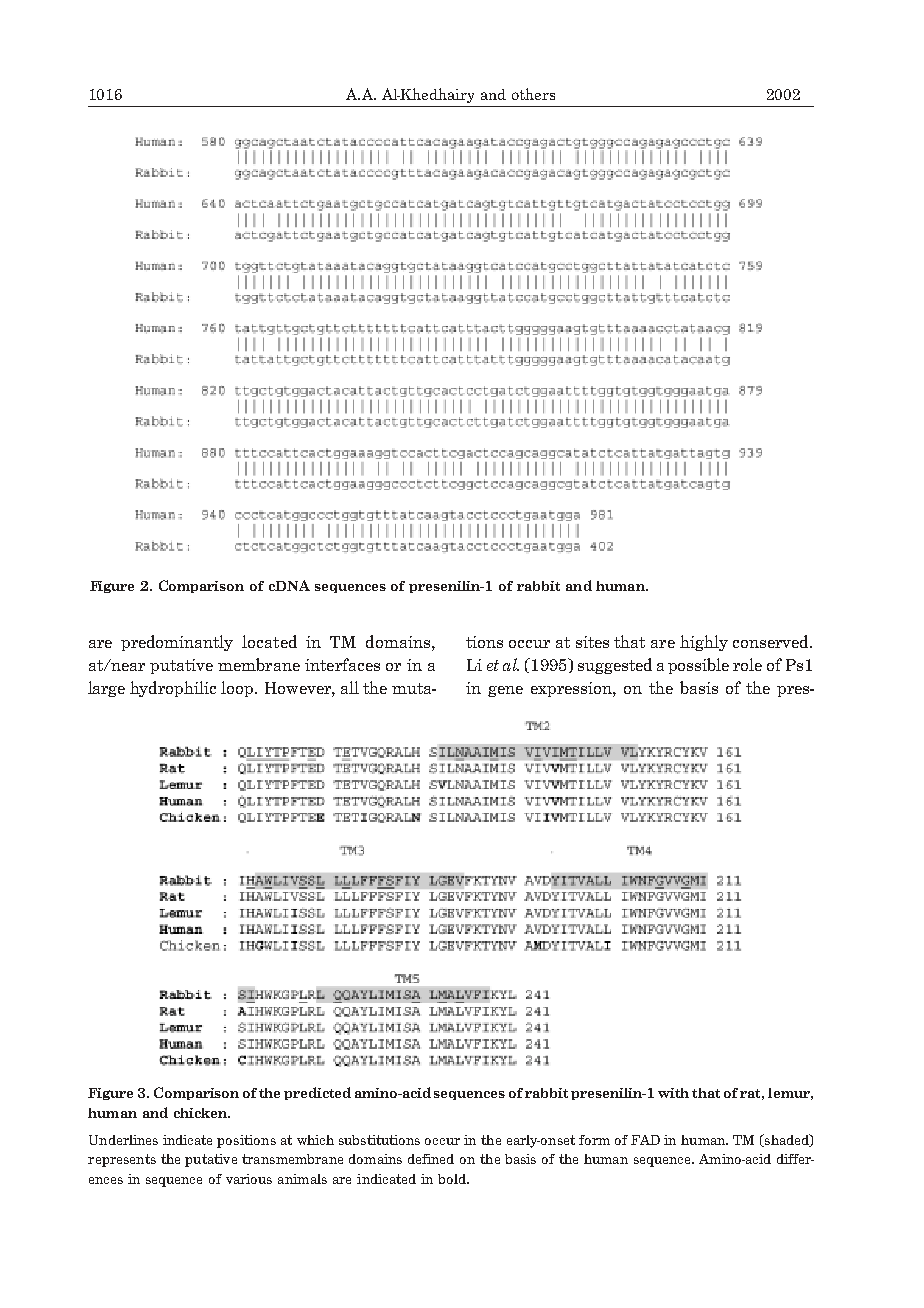 The width and height of the screenshot is (924, 1308). Describe the element at coordinates (177, 643) in the screenshot. I see `predominantly` at that location.
